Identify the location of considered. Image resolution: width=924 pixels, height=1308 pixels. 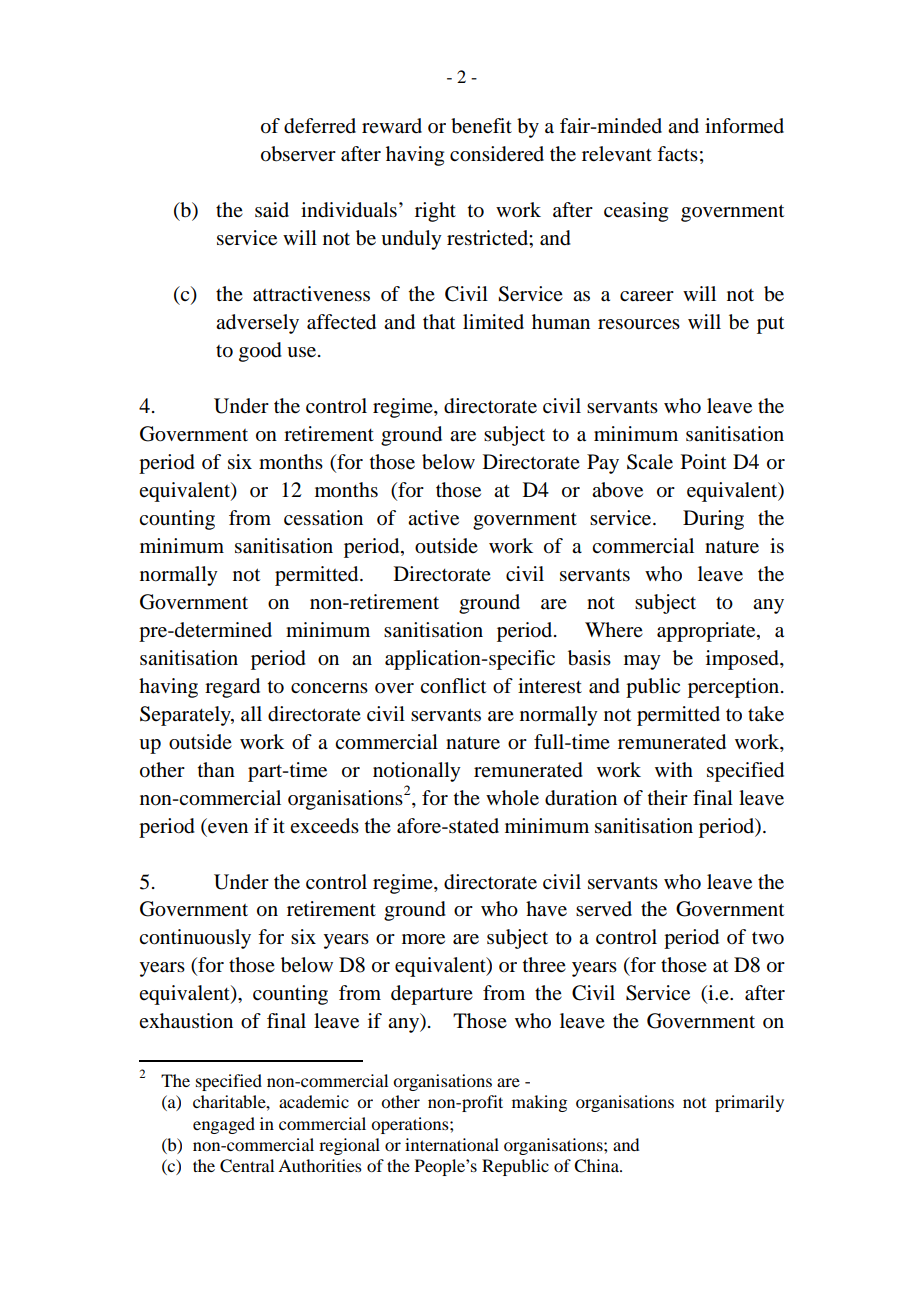
(497, 154).
